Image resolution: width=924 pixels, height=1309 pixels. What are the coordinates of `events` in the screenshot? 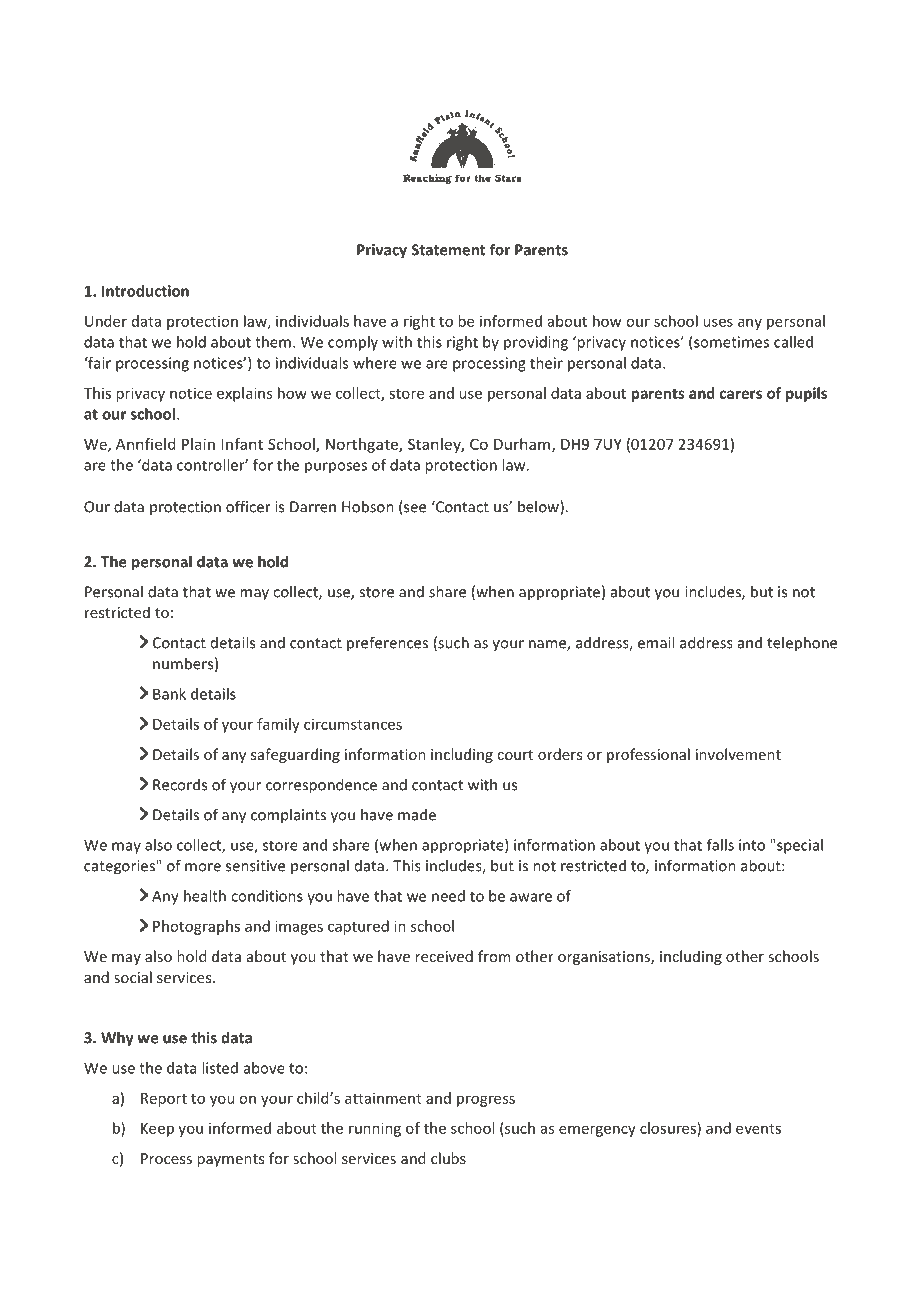 It's located at (758, 1129).
